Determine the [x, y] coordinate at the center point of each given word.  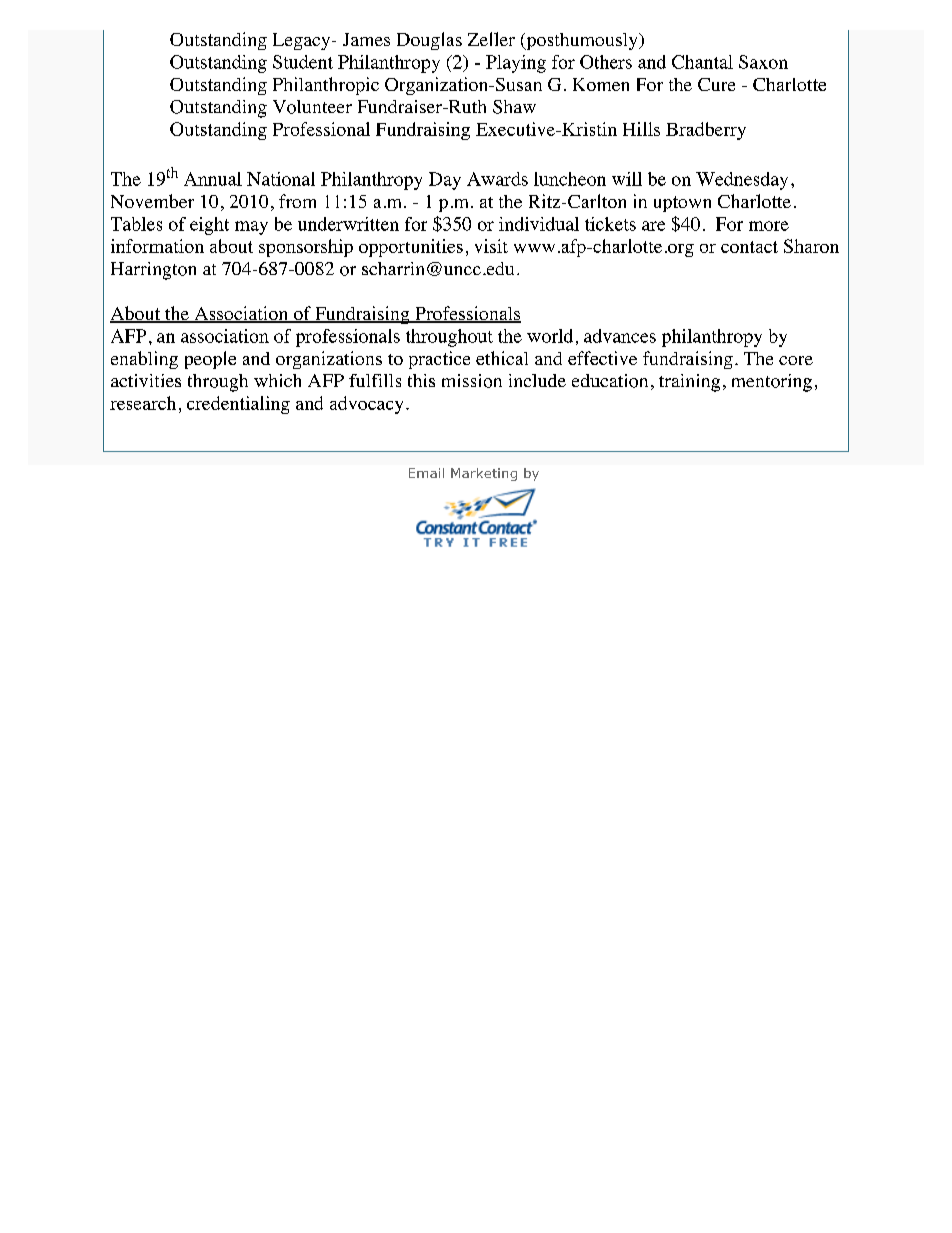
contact [749, 247]
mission [472, 381]
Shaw [514, 107]
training [689, 383]
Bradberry [706, 131]
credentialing [238, 405]
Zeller [491, 39]
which [277, 380]
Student [303, 62]
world [550, 336]
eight [209, 226]
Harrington [153, 271]
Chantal [702, 62]
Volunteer [312, 107]
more [769, 226]
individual [539, 224]
